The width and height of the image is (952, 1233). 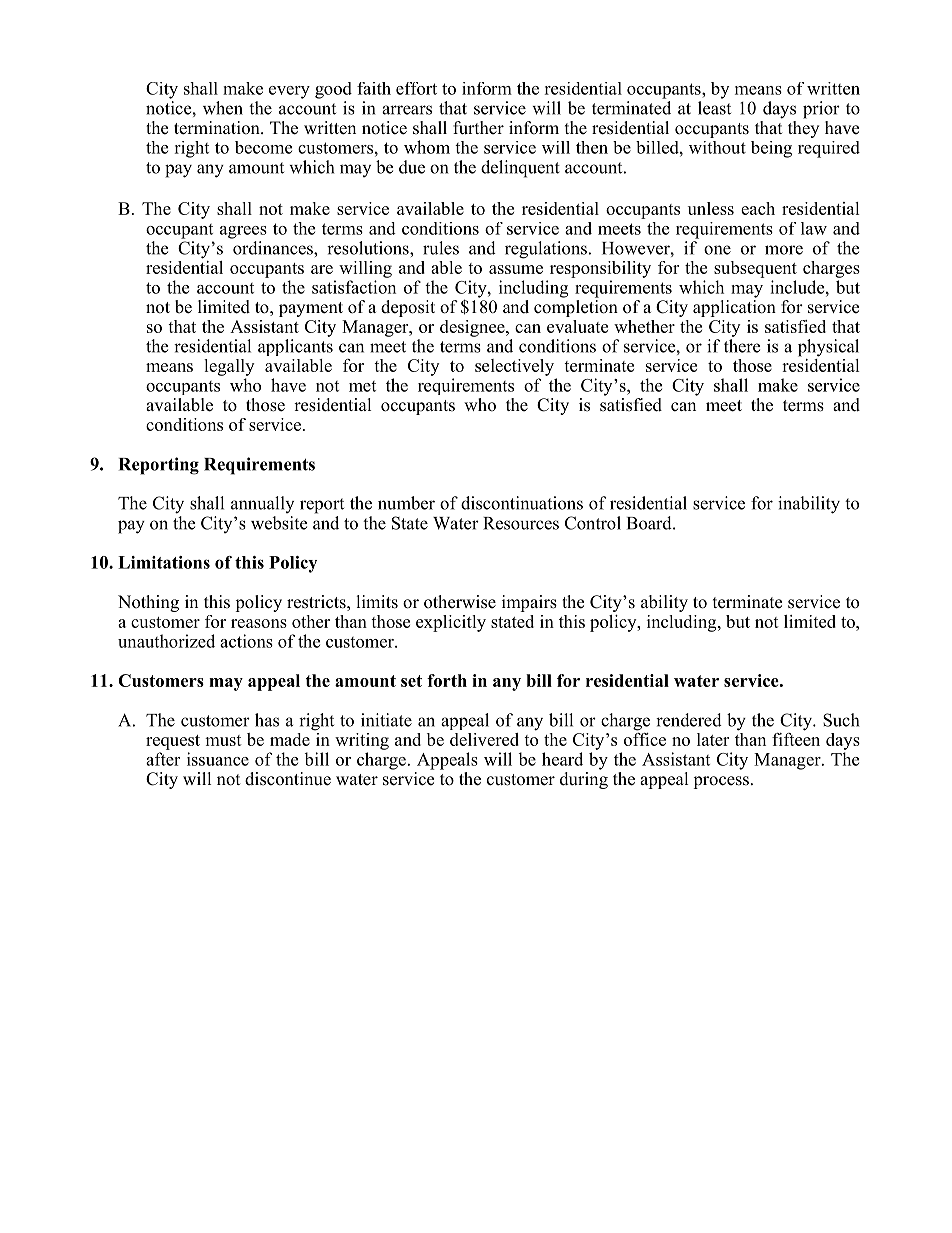 I want to click on evaluate, so click(x=577, y=326).
